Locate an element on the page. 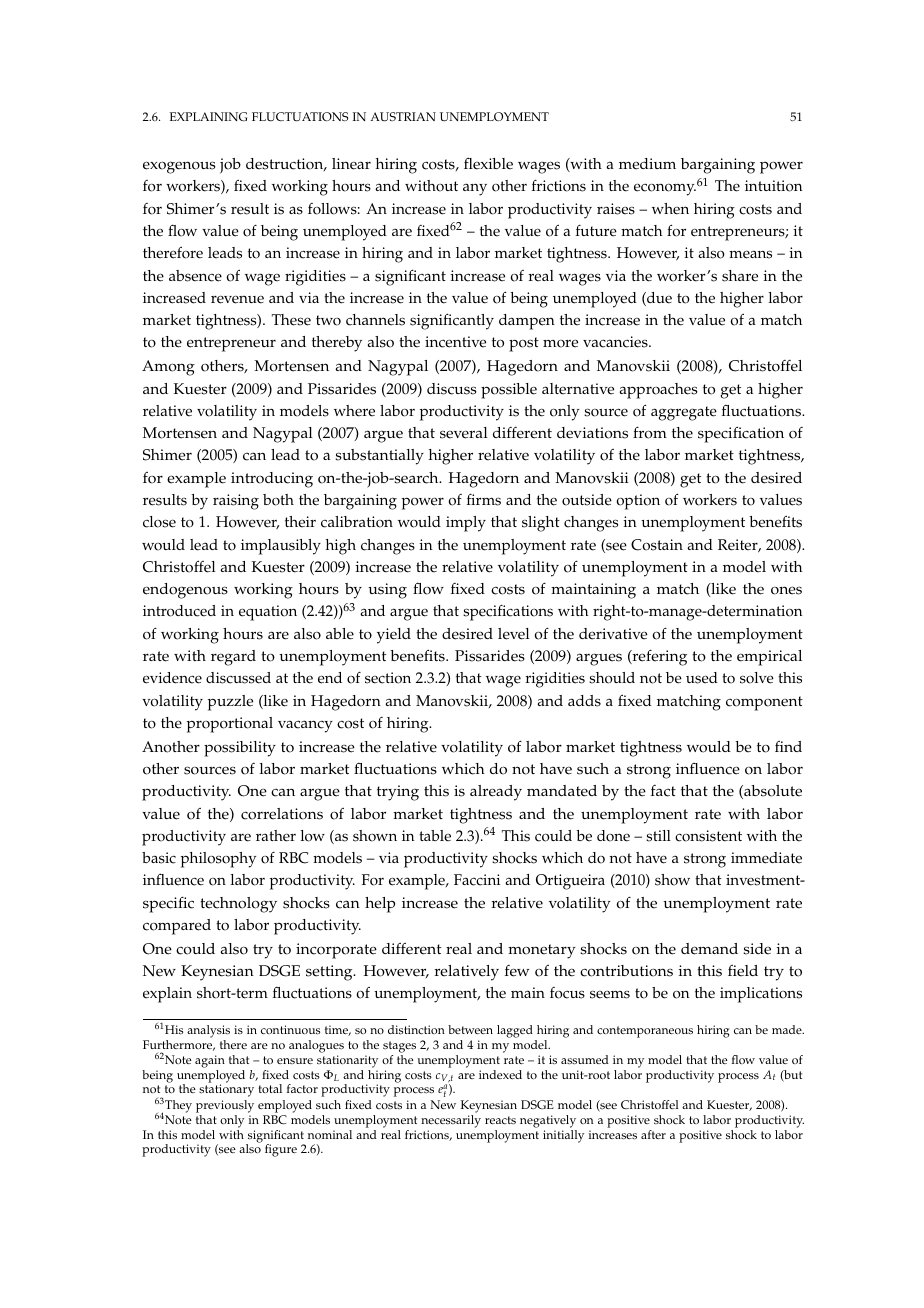 The image size is (924, 1308). flexible is located at coordinates (488, 163).
